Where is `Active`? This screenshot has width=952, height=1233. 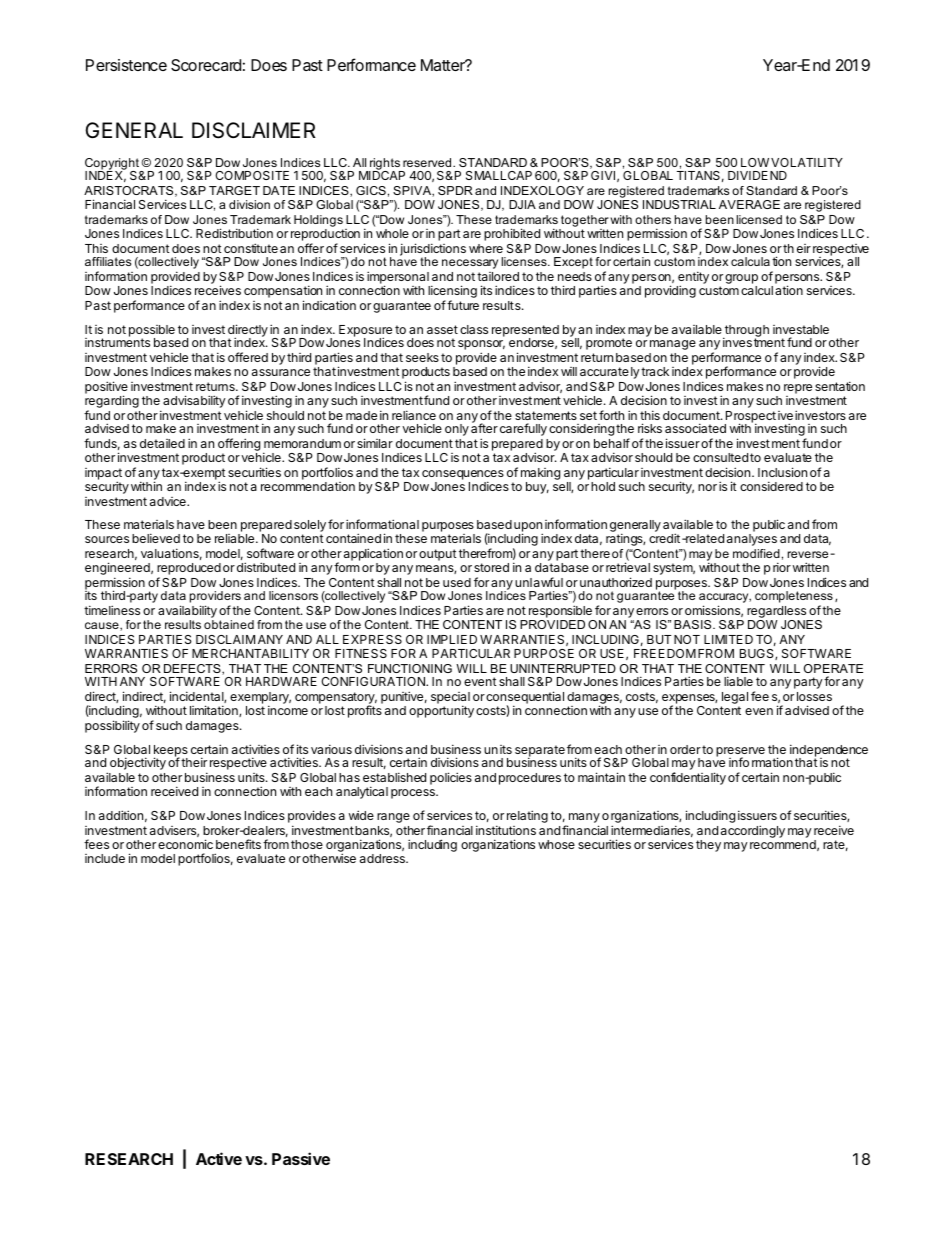
Active is located at coordinates (219, 1158).
